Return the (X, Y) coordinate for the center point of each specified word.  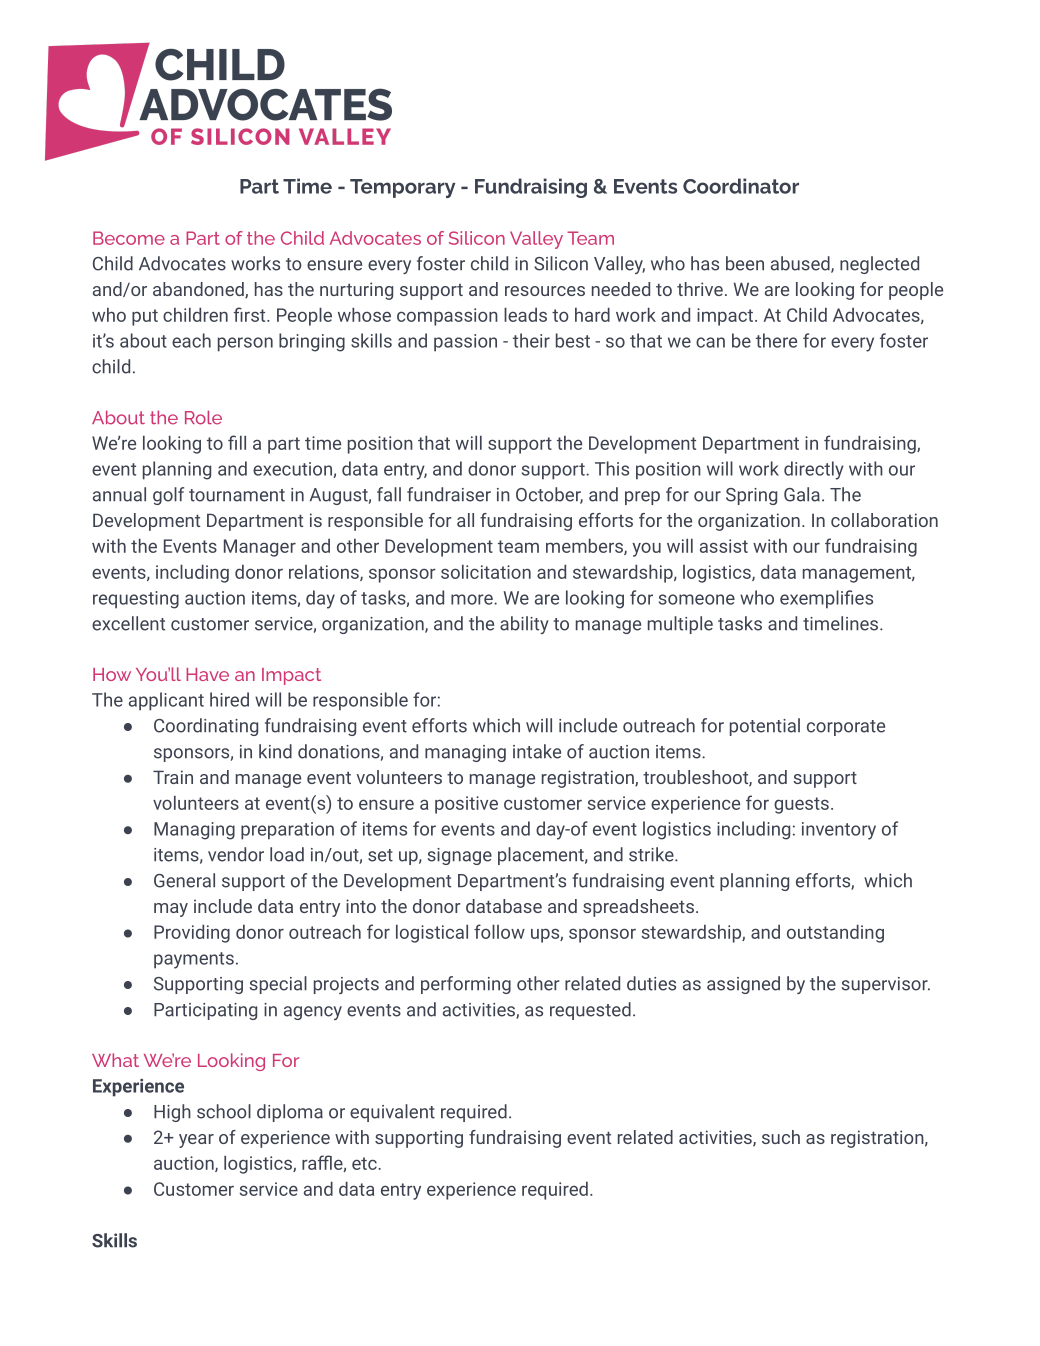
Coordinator (741, 186)
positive (466, 805)
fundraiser (449, 494)
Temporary (402, 188)
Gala (802, 494)
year (196, 1141)
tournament (237, 495)
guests (801, 805)
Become (129, 238)
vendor (236, 854)
